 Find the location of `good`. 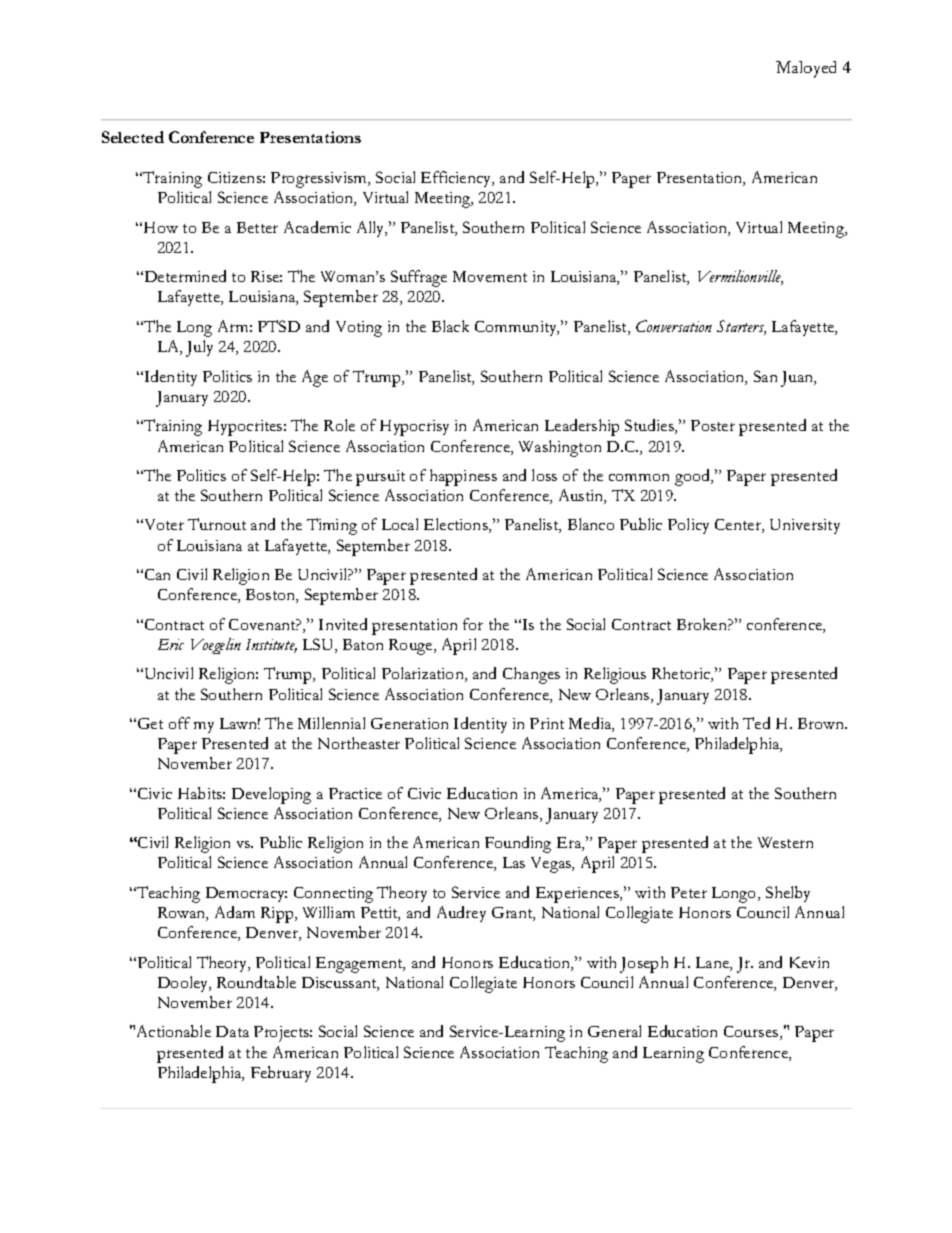

good is located at coordinates (694, 477).
